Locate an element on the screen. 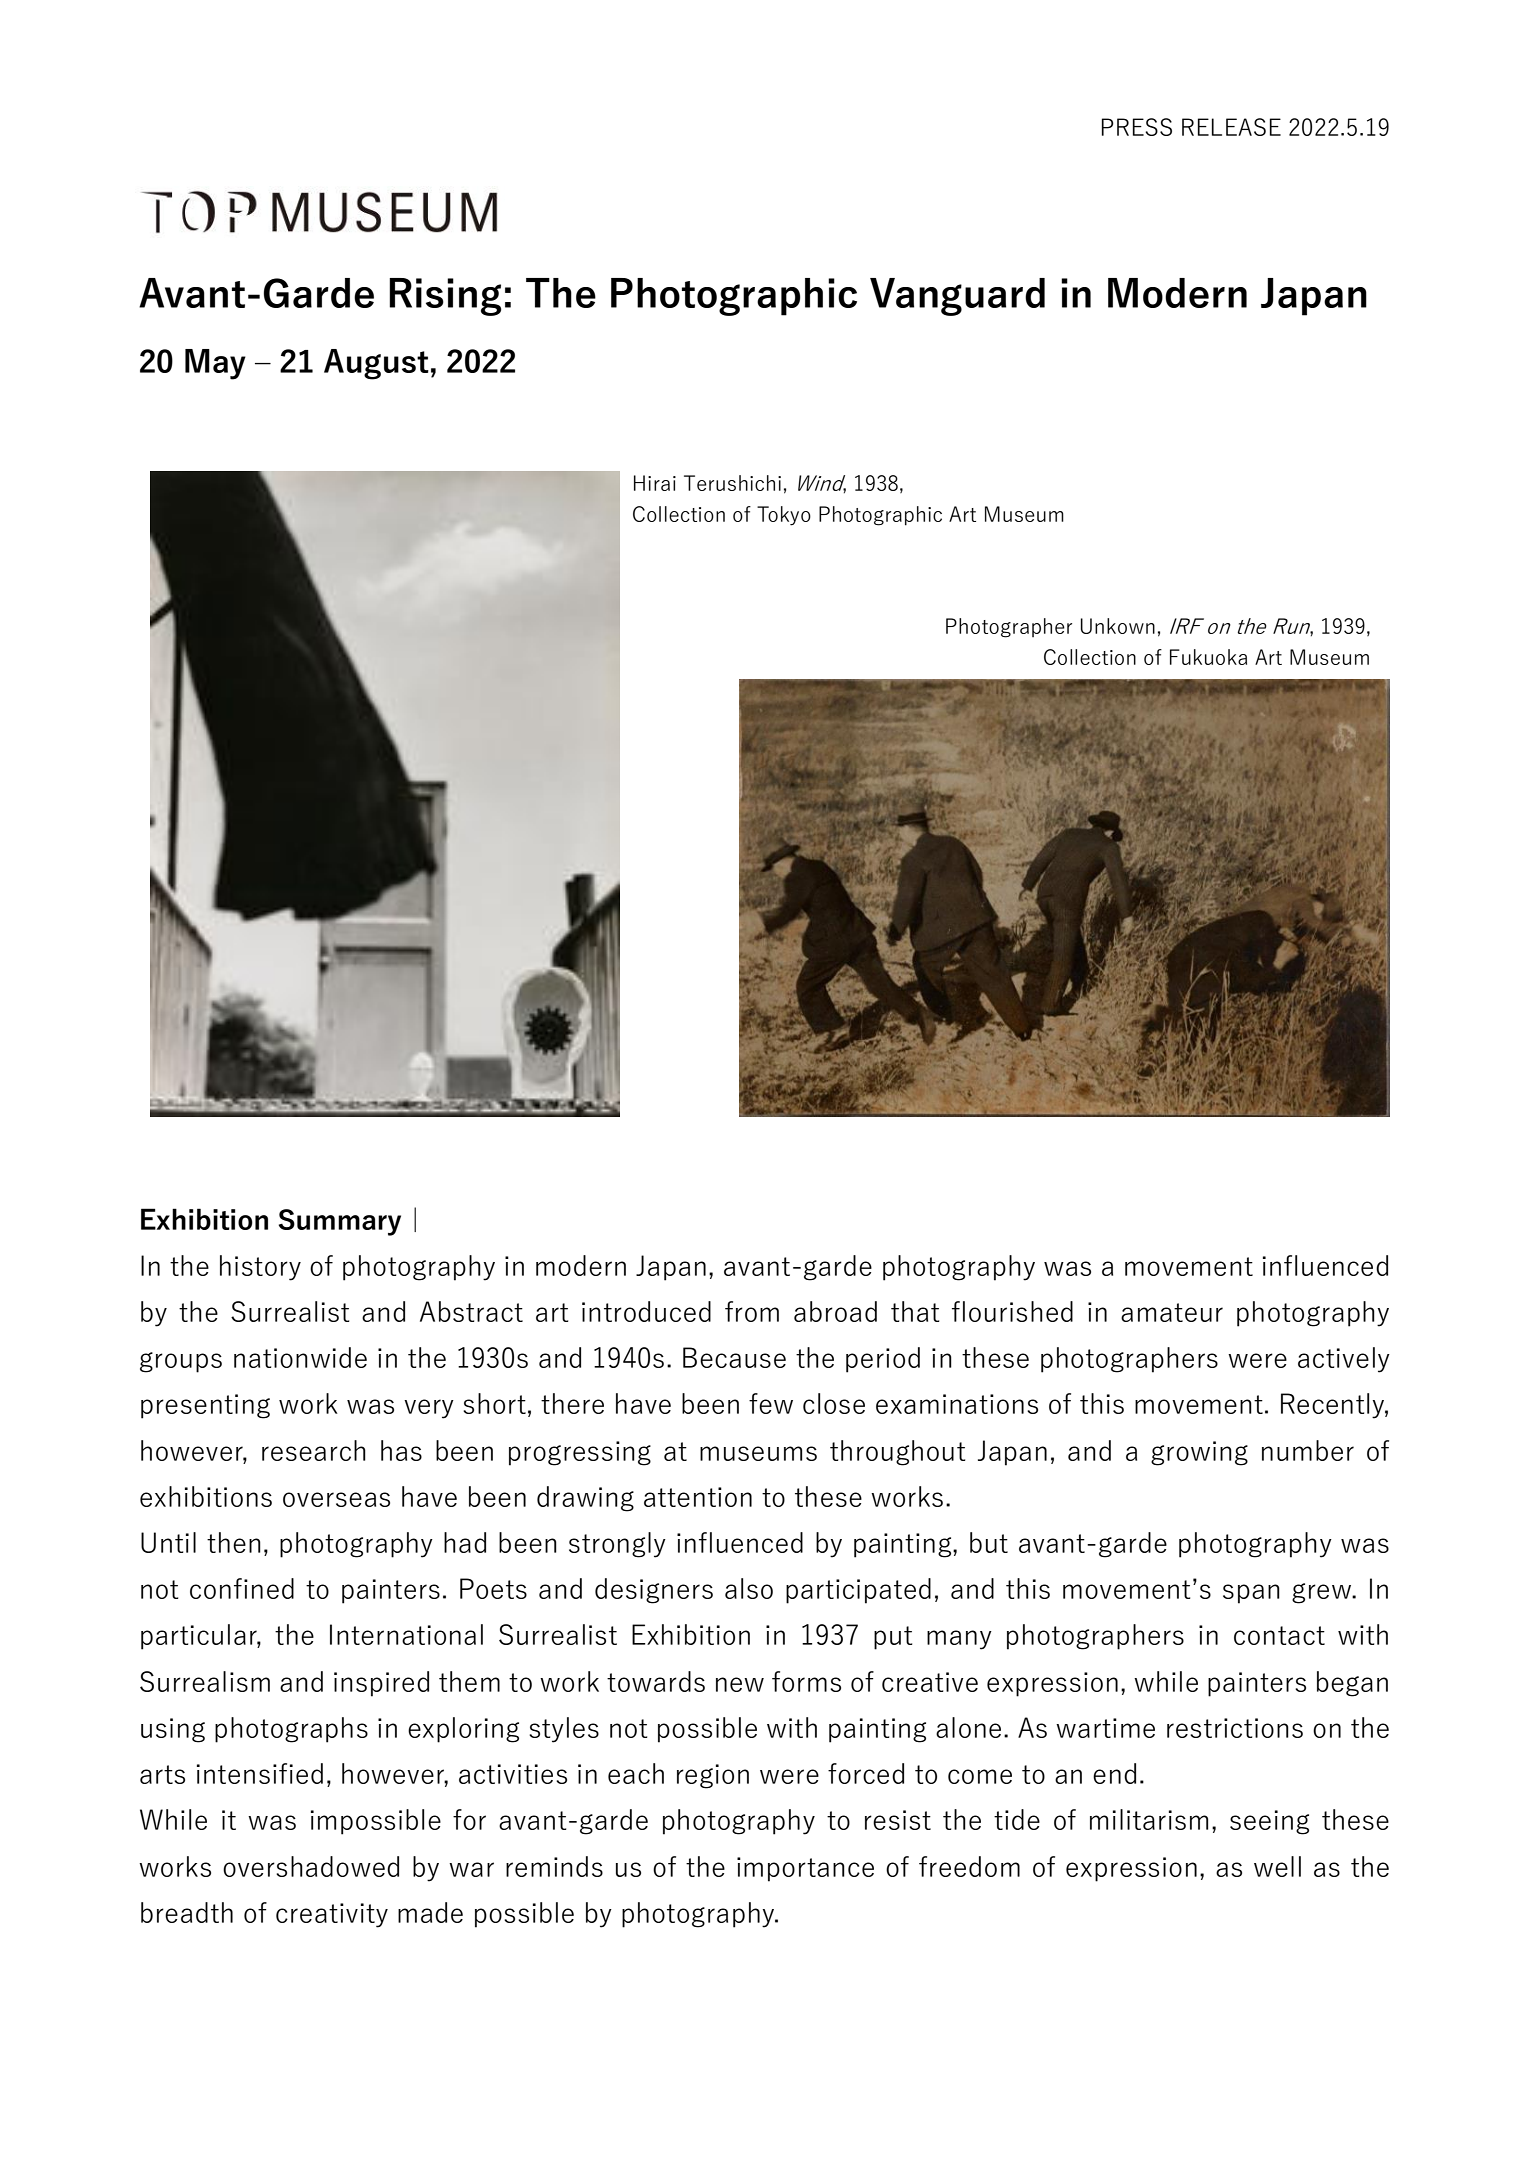  importance is located at coordinates (805, 1869).
